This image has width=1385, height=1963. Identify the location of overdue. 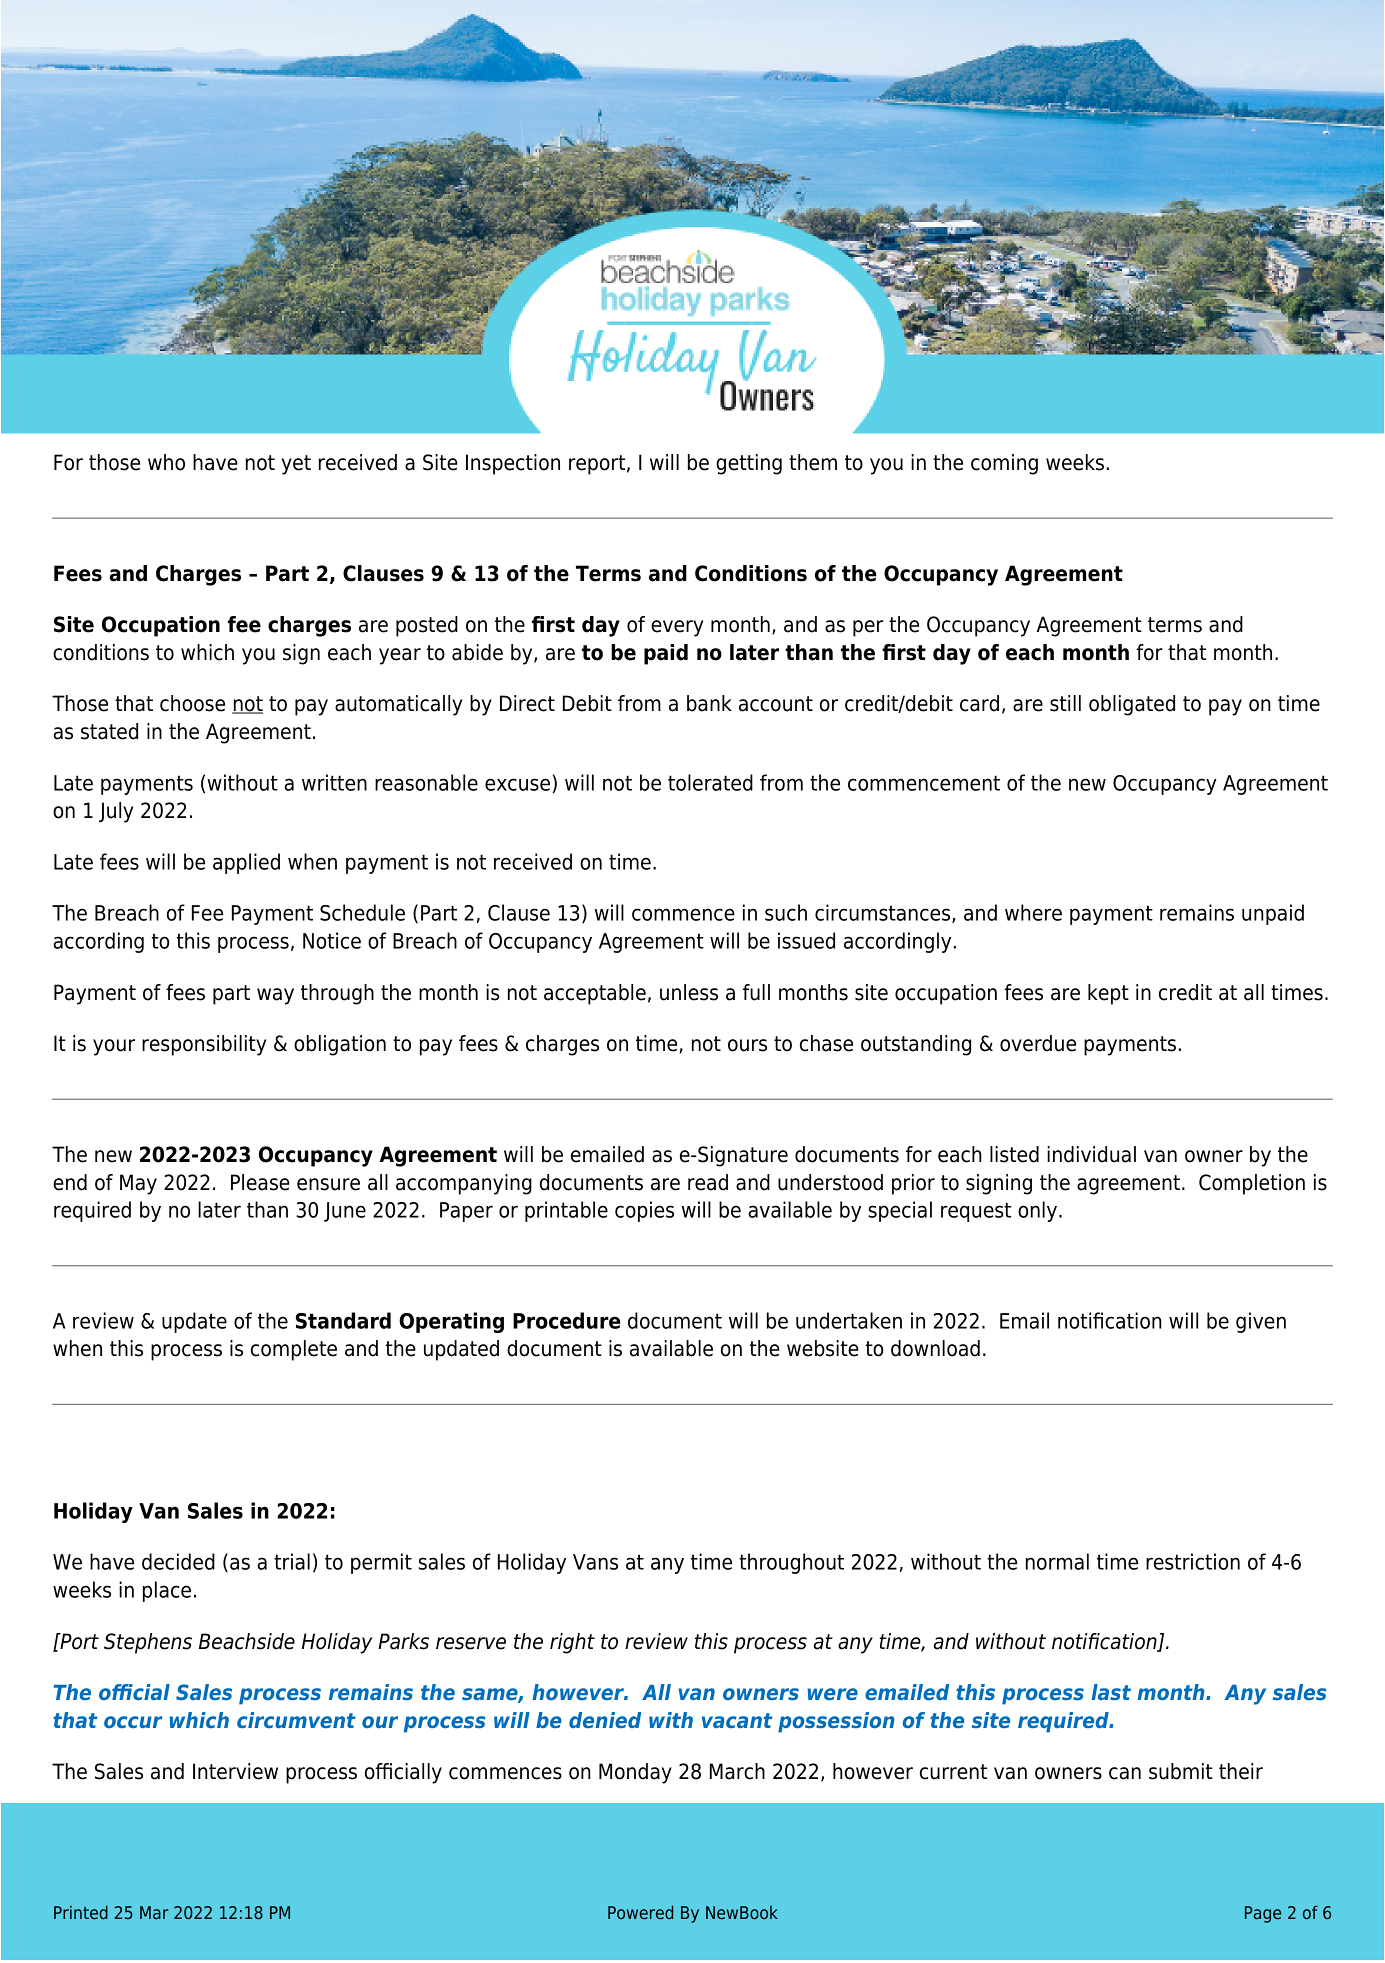
(1038, 1043).
